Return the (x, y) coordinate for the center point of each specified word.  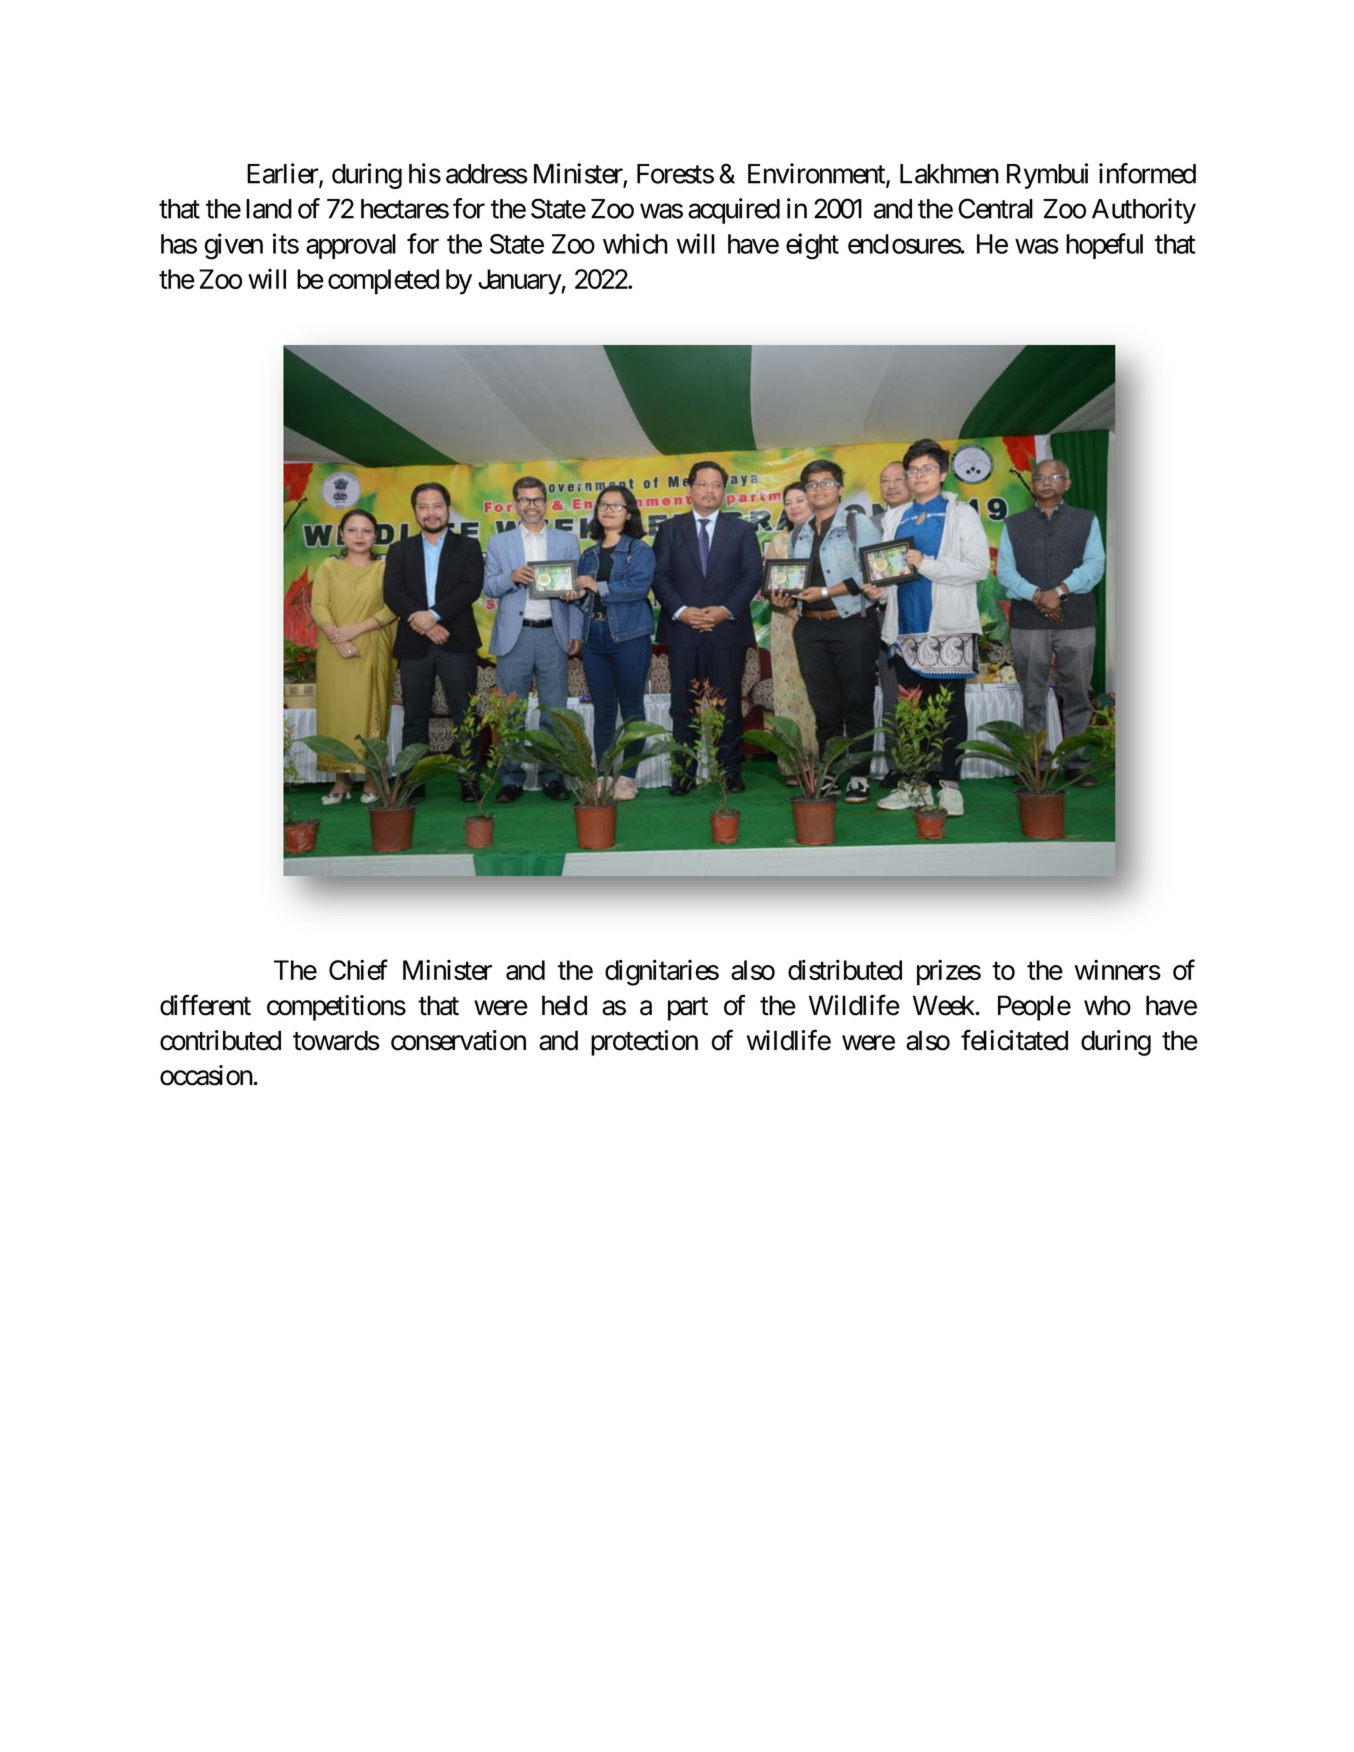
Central (995, 208)
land (269, 209)
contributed (220, 1040)
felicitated (1014, 1040)
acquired (734, 211)
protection (644, 1043)
